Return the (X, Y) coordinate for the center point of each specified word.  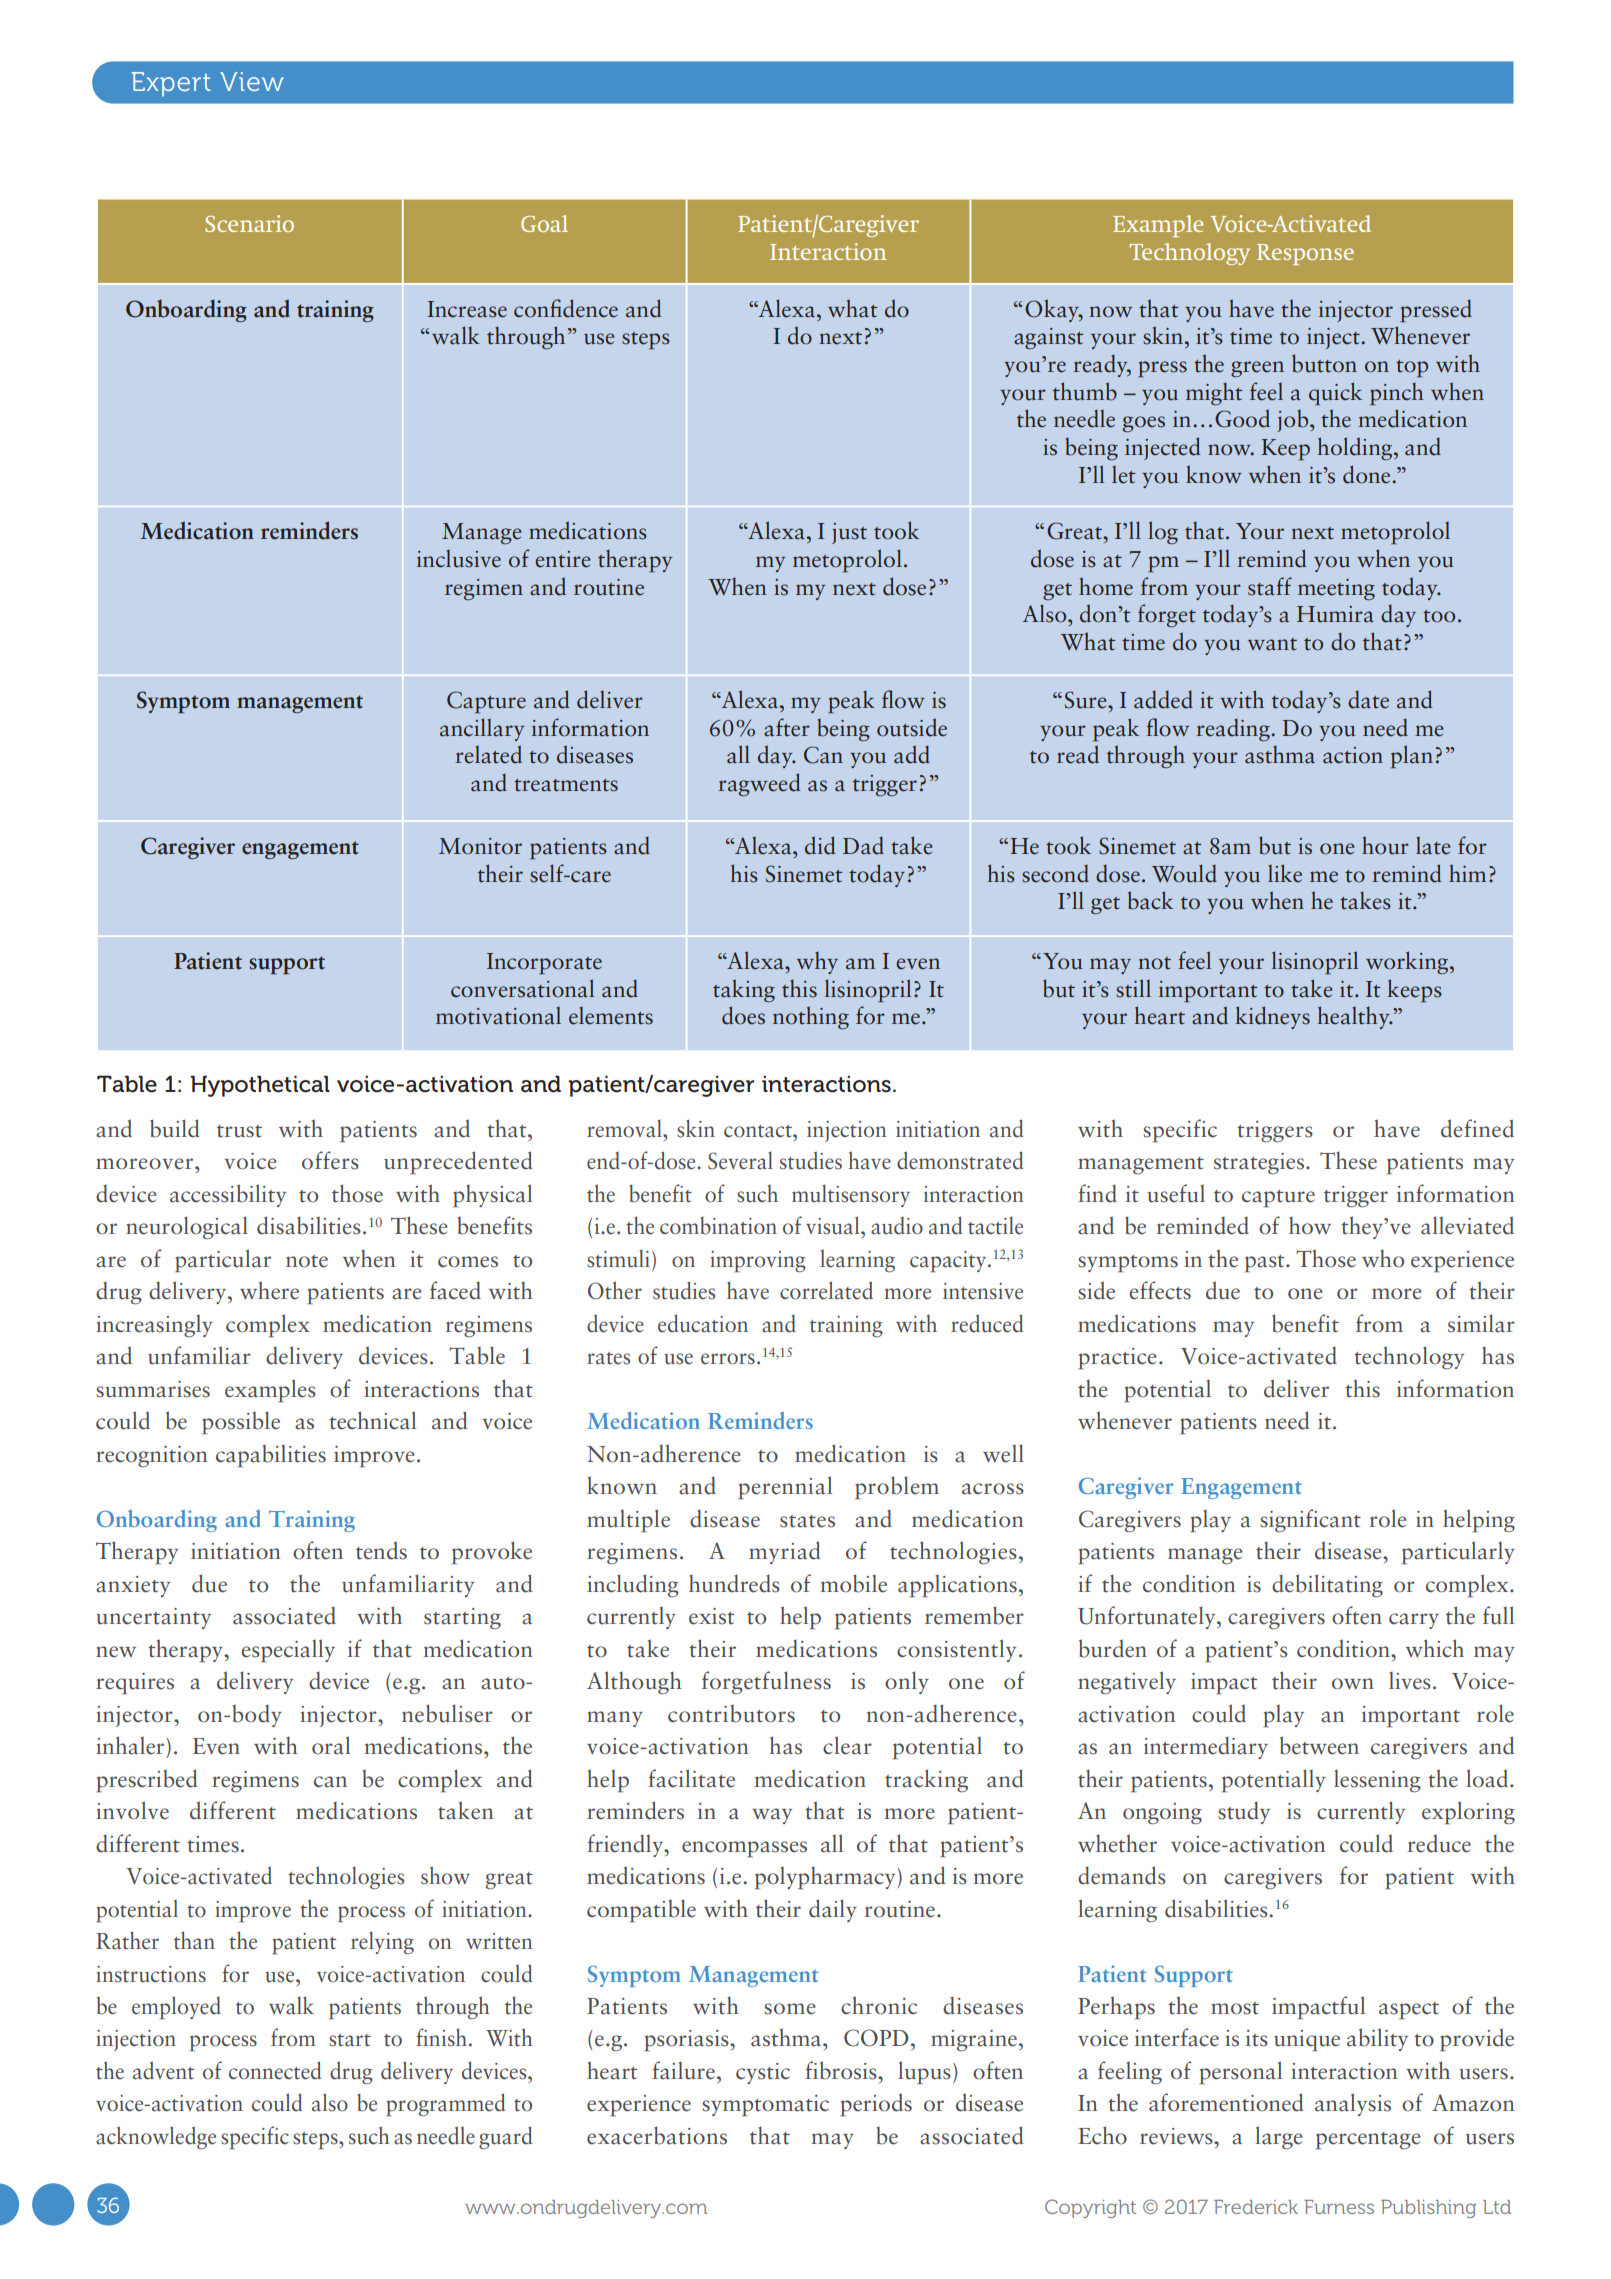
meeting (1336, 589)
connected (275, 2070)
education (703, 1323)
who (1383, 1258)
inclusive (459, 559)
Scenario (249, 223)
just (849, 533)
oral (331, 1745)
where (269, 1290)
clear (847, 1745)
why (817, 962)
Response (1305, 254)
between (1319, 1745)
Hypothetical (260, 1086)
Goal (544, 223)
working (1408, 962)
